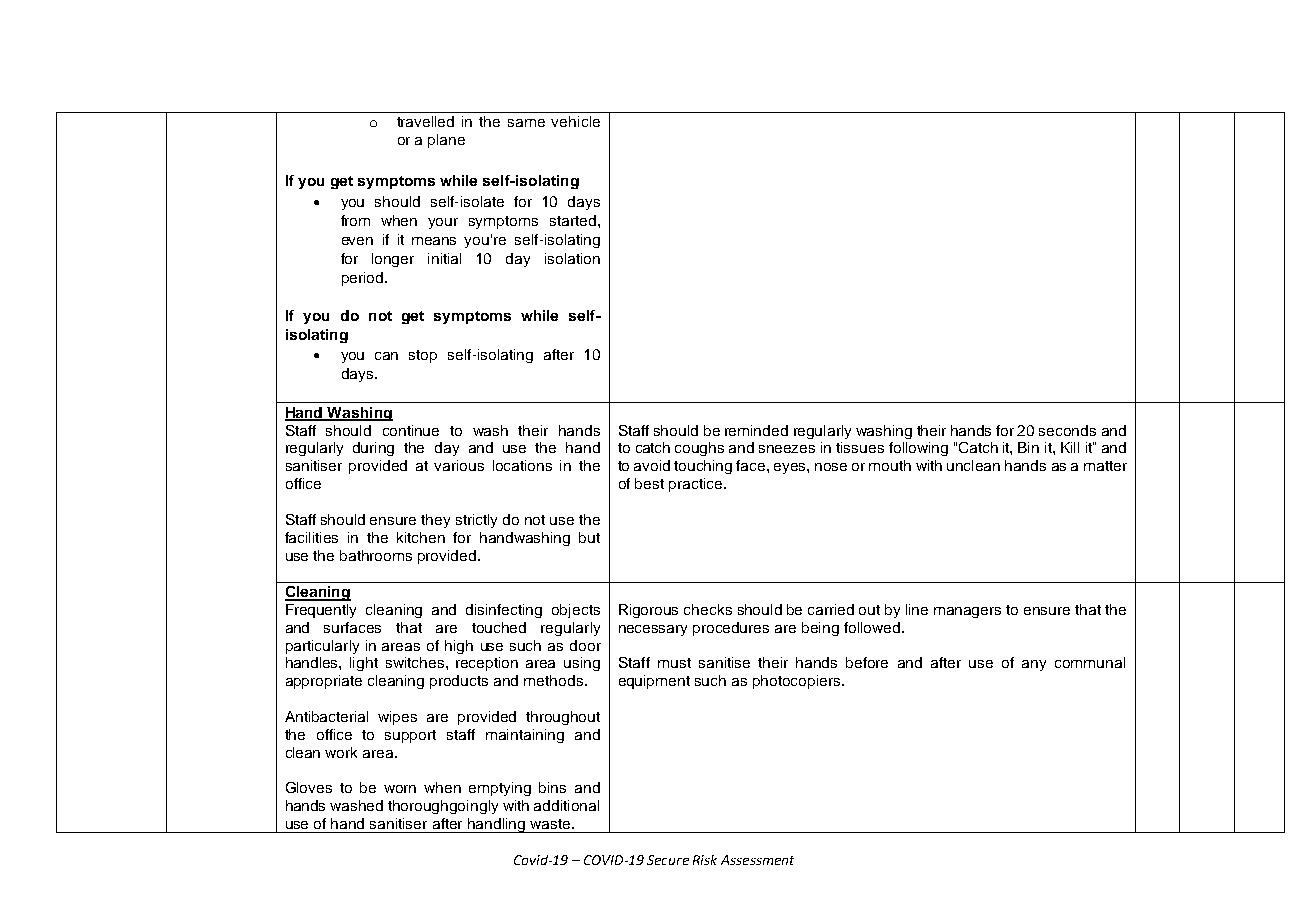  I want to click on started, so click(573, 220).
